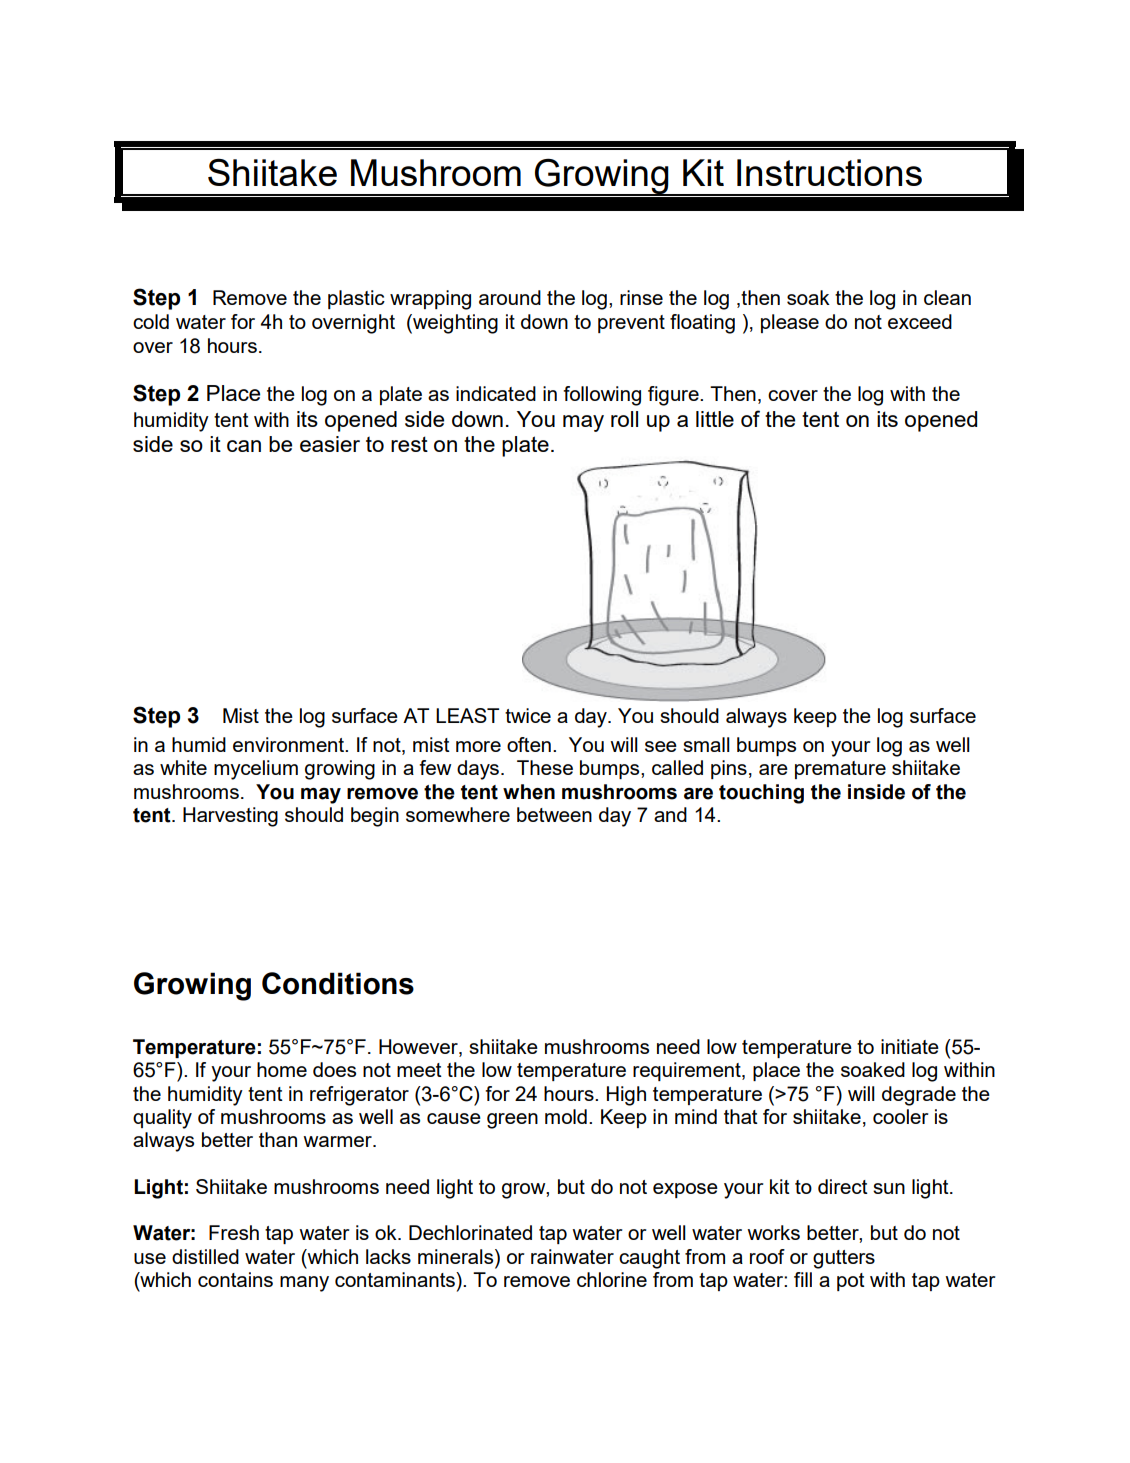 This image has width=1130, height=1463. Describe the element at coordinates (244, 446) in the image. I see `can` at that location.
